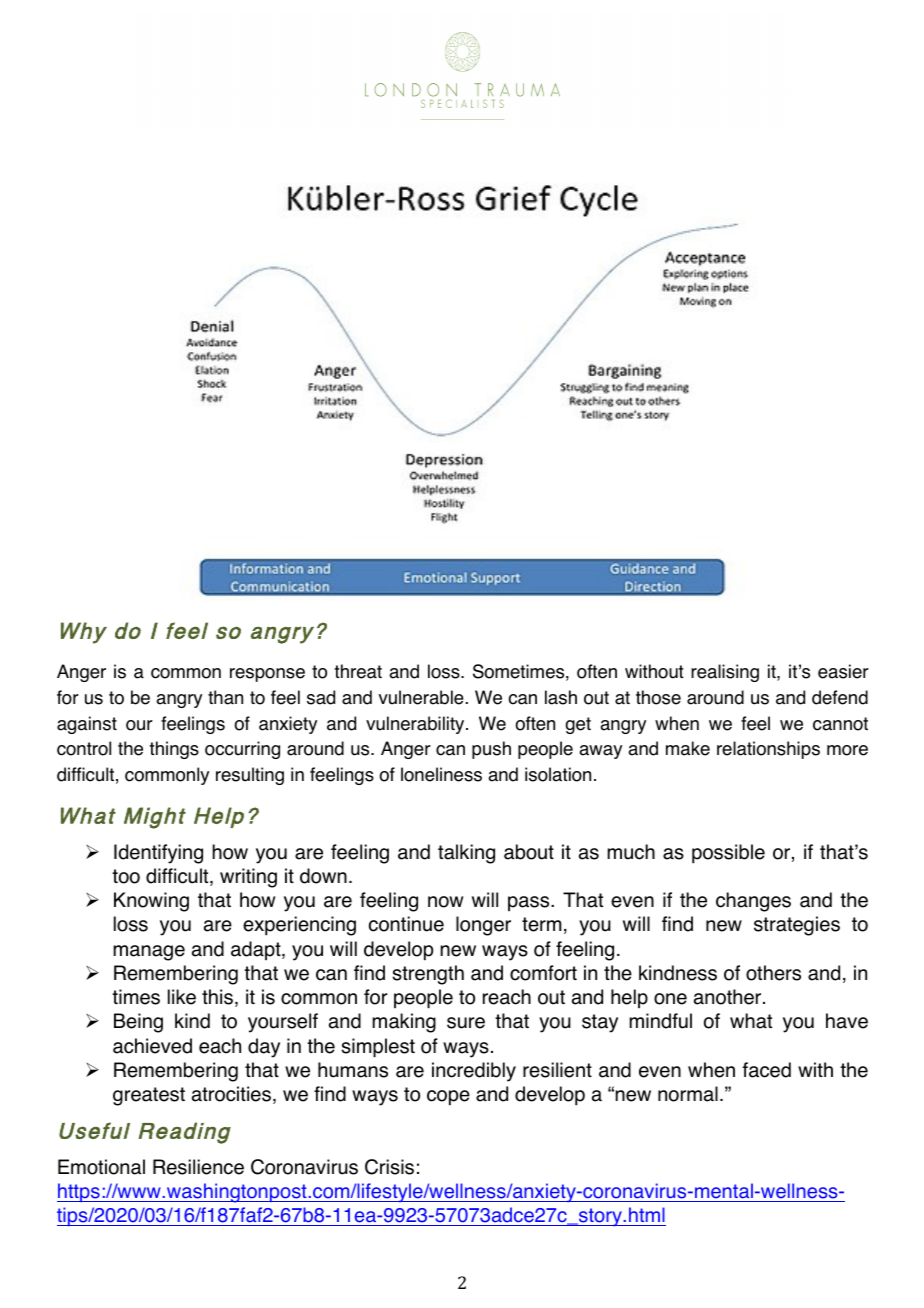 The width and height of the screenshot is (924, 1308). I want to click on realising, so click(725, 673).
